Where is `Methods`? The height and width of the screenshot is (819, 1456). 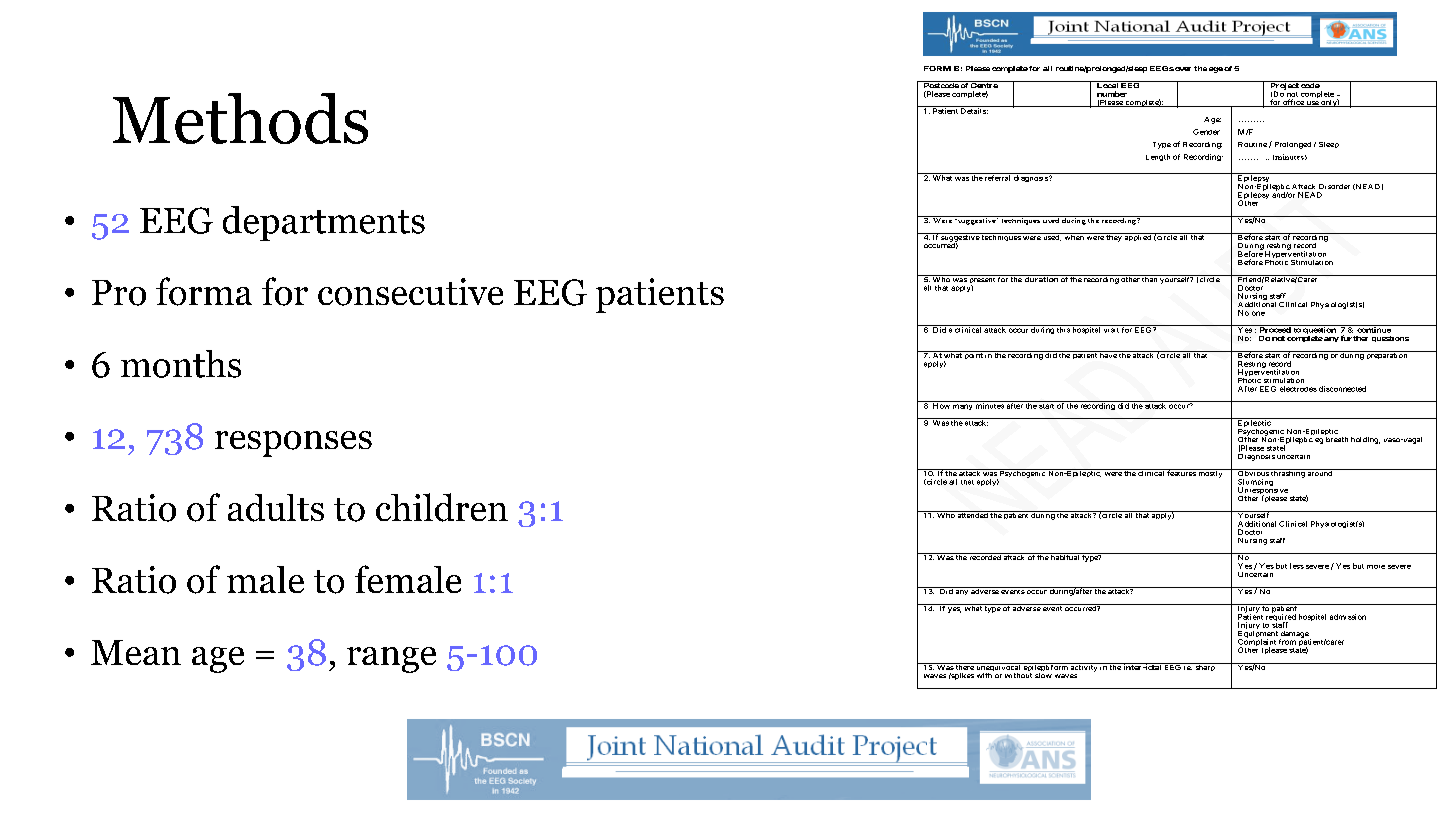 Methods is located at coordinates (240, 118).
